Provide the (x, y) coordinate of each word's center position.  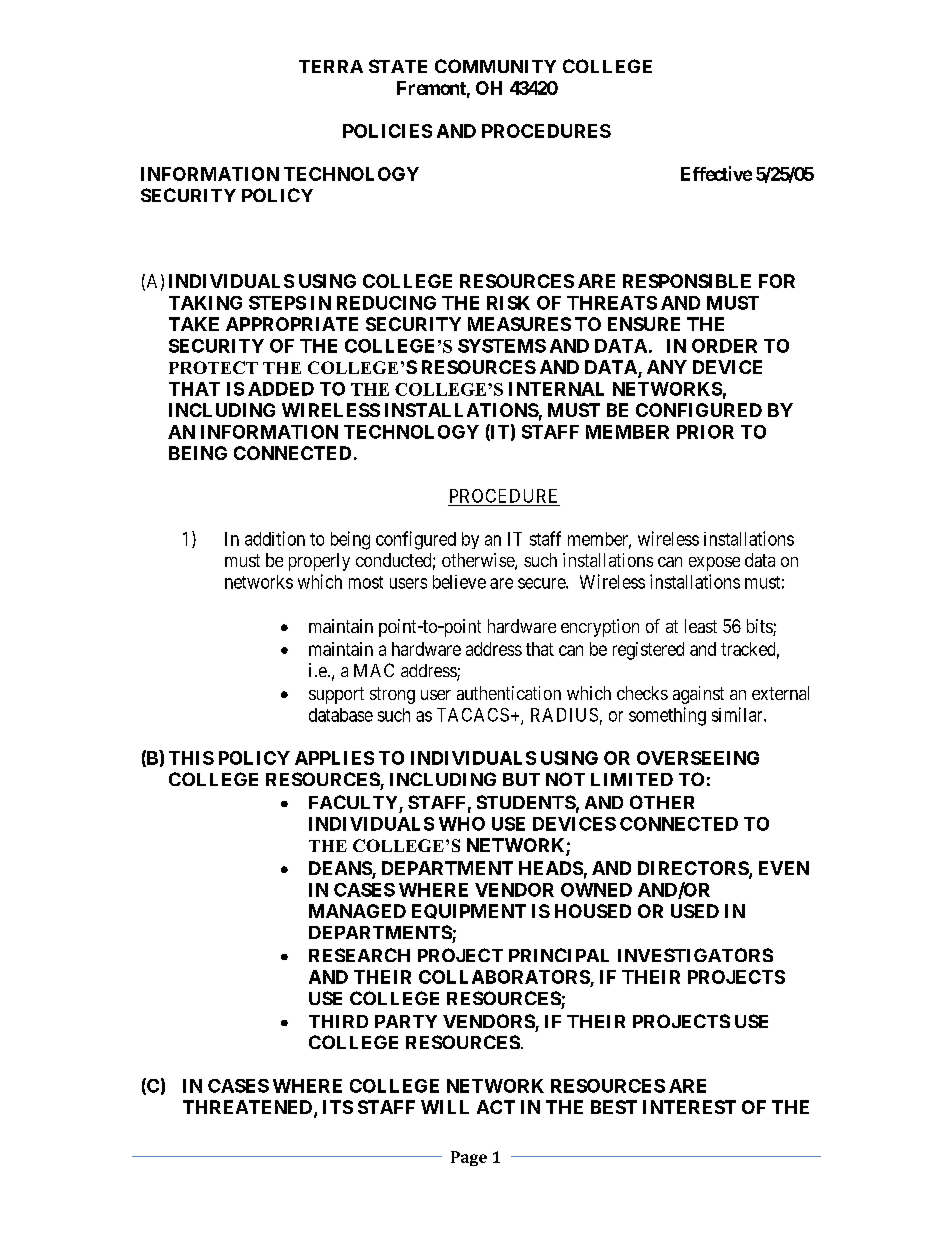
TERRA (331, 66)
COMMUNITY (495, 66)
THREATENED (249, 1108)
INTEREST (689, 1107)
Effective (716, 173)
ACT (496, 1107)
